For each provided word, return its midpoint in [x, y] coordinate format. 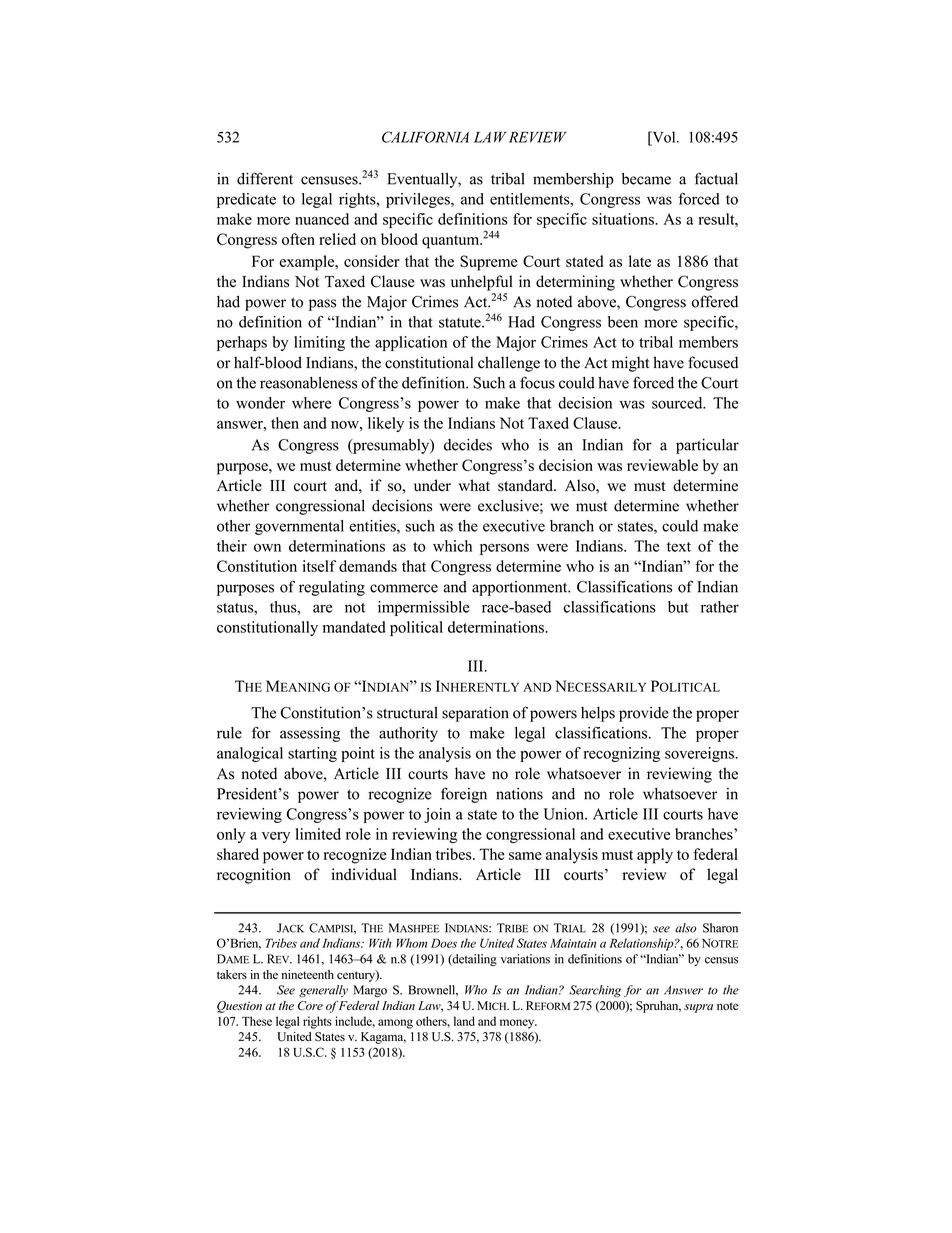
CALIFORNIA [425, 137]
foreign [464, 795]
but [678, 607]
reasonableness [308, 383]
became [646, 179]
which [452, 546]
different [265, 178]
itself [319, 566]
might [630, 364]
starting [312, 754]
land [464, 1021]
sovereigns [700, 754]
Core [310, 1006]
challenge [509, 364]
